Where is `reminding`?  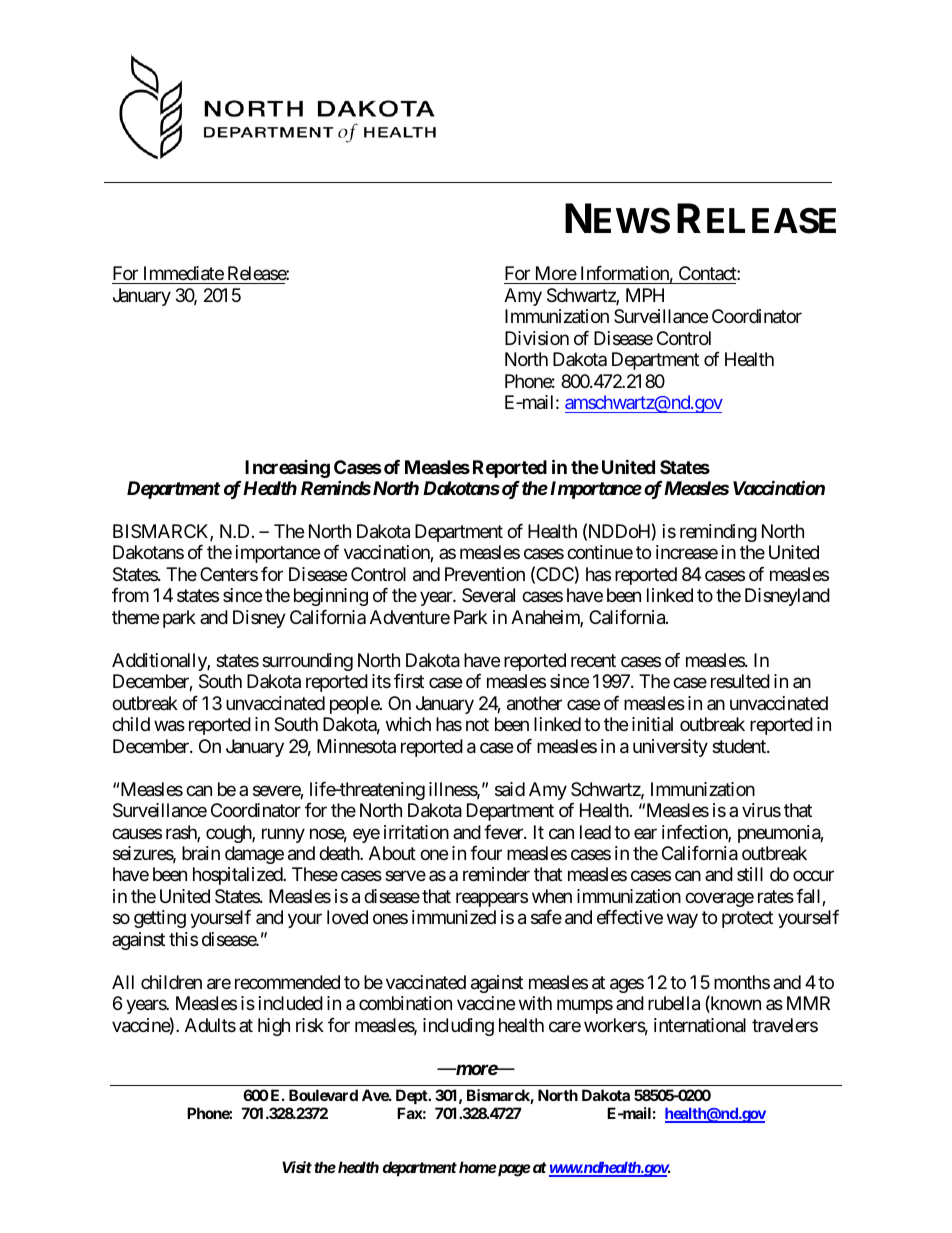 reminding is located at coordinates (718, 533).
